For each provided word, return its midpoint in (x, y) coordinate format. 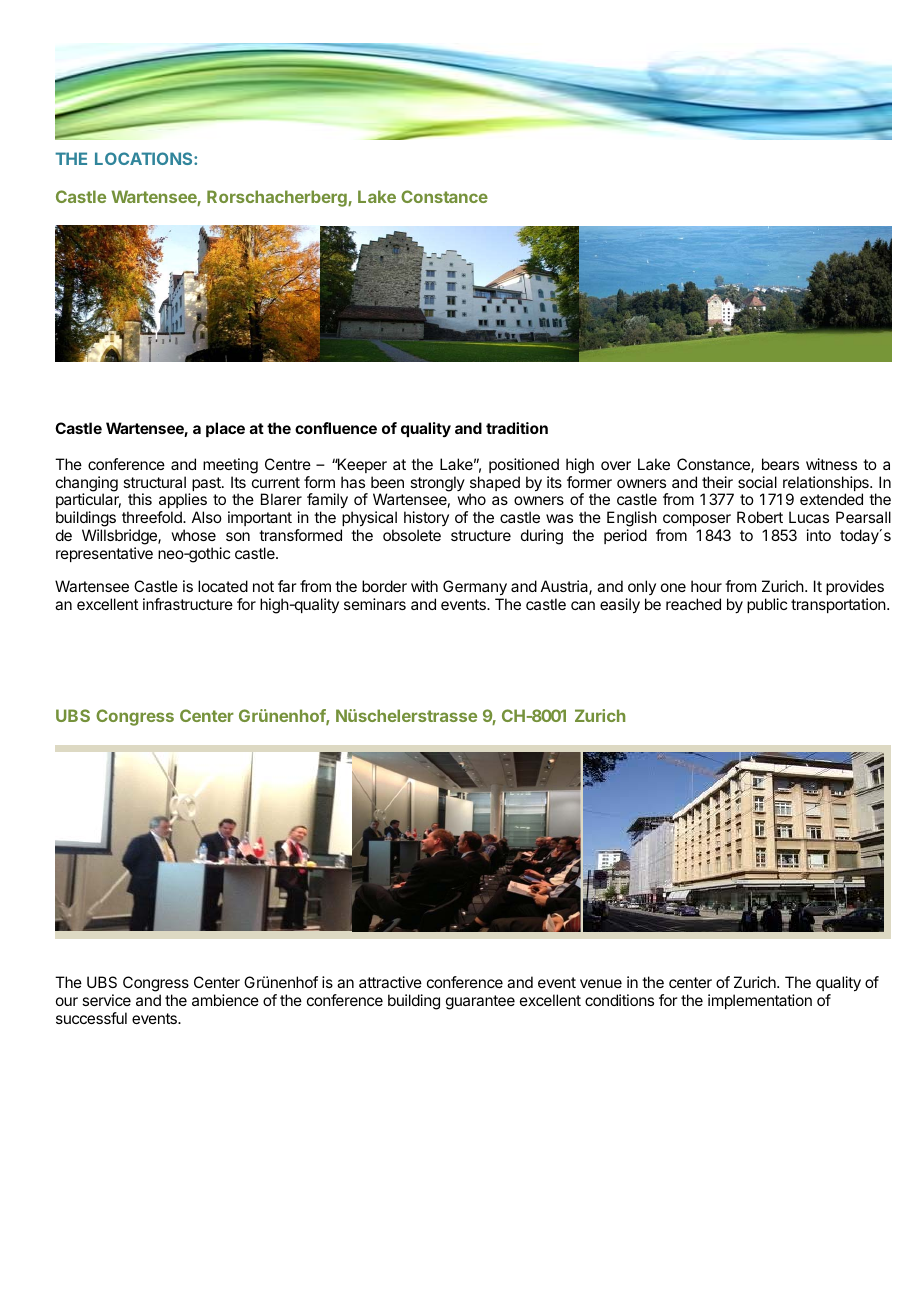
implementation (760, 1001)
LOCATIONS (145, 158)
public (767, 605)
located (223, 586)
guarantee (480, 1002)
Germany (475, 589)
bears (780, 464)
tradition (517, 428)
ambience (225, 1000)
